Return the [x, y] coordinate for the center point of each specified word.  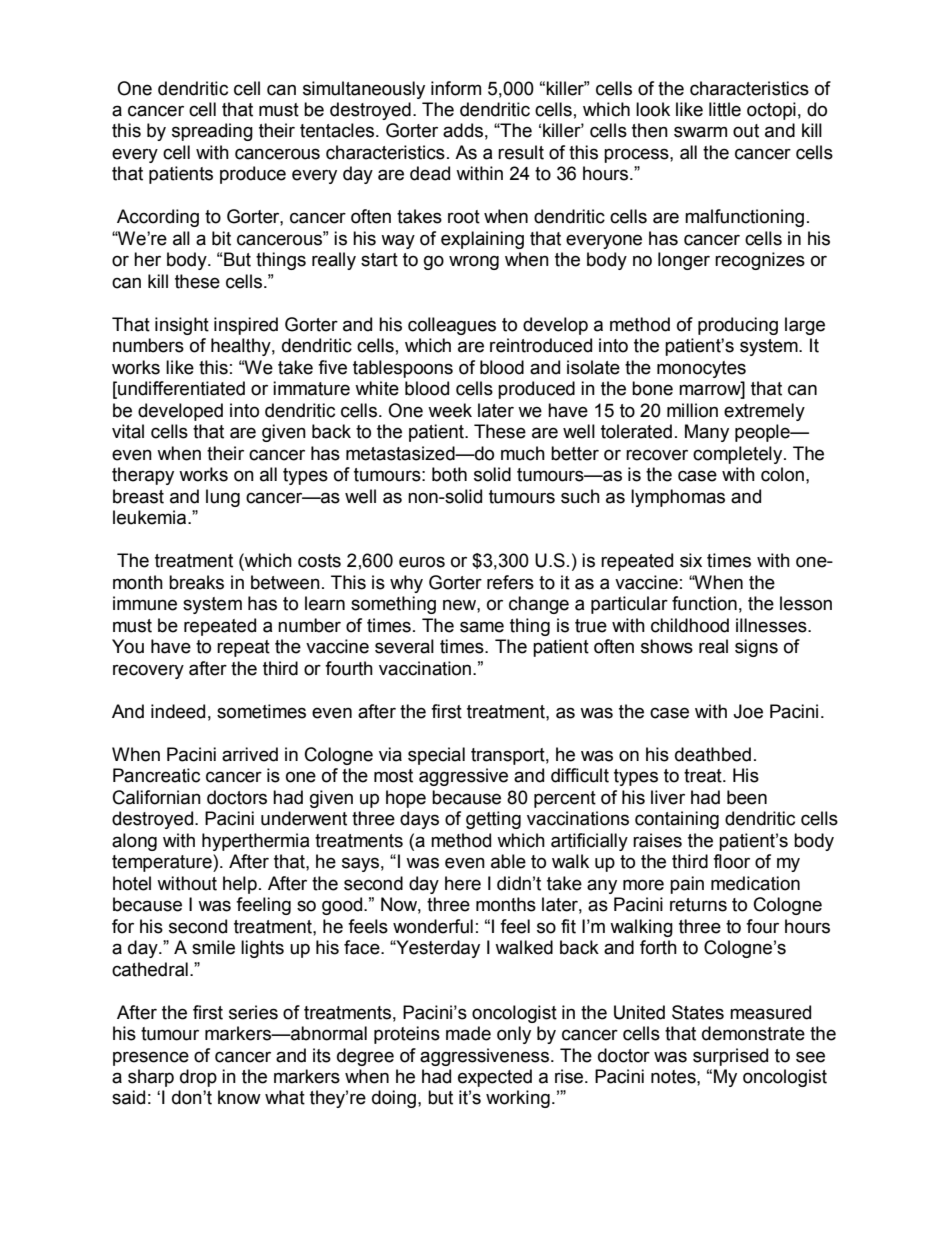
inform [456, 88]
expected [495, 1078]
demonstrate [753, 1033]
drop [198, 1078]
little [725, 109]
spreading [212, 132]
